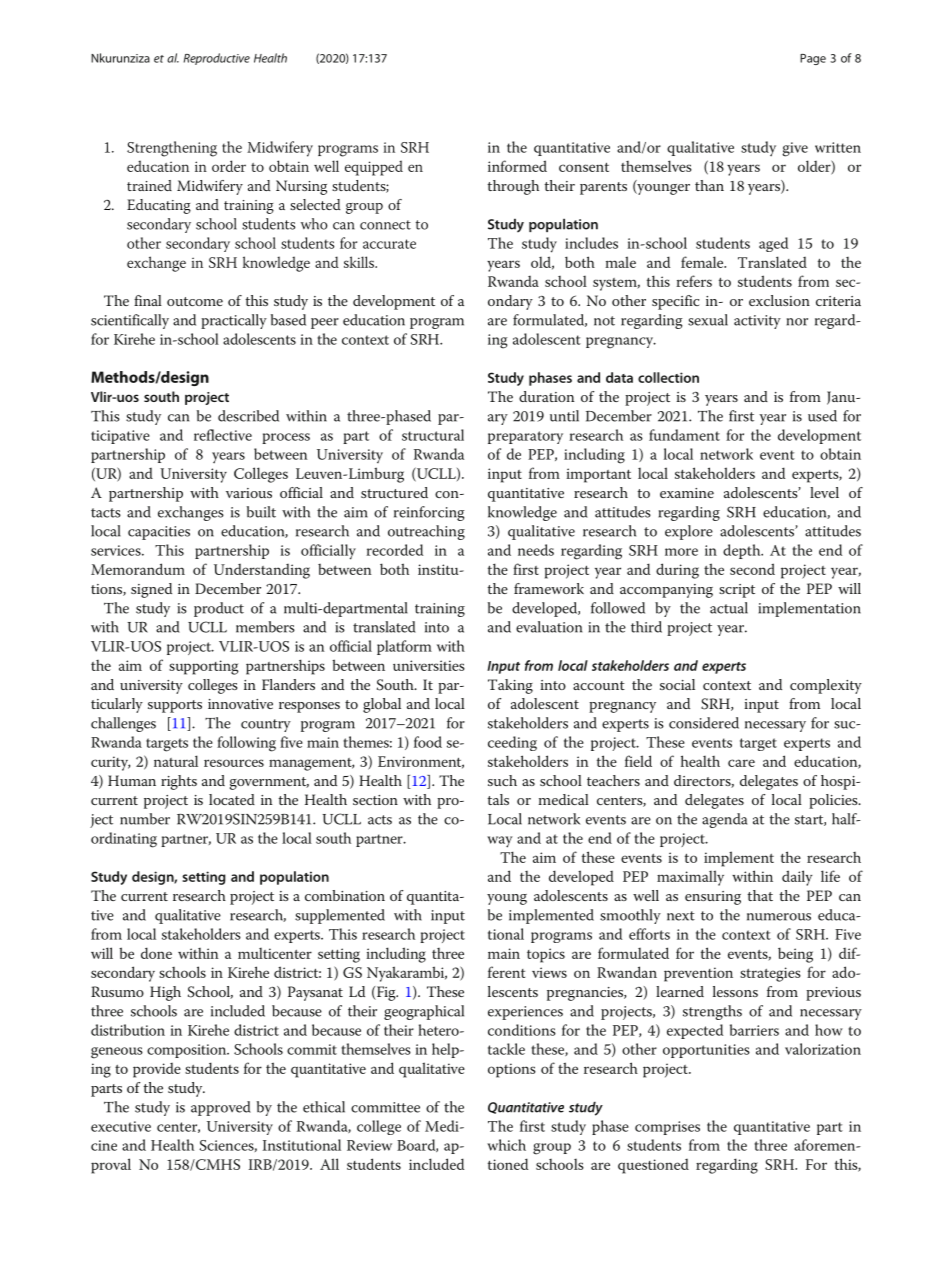  What do you see at coordinates (172, 149) in the screenshot?
I see `Strengthening` at bounding box center [172, 149].
